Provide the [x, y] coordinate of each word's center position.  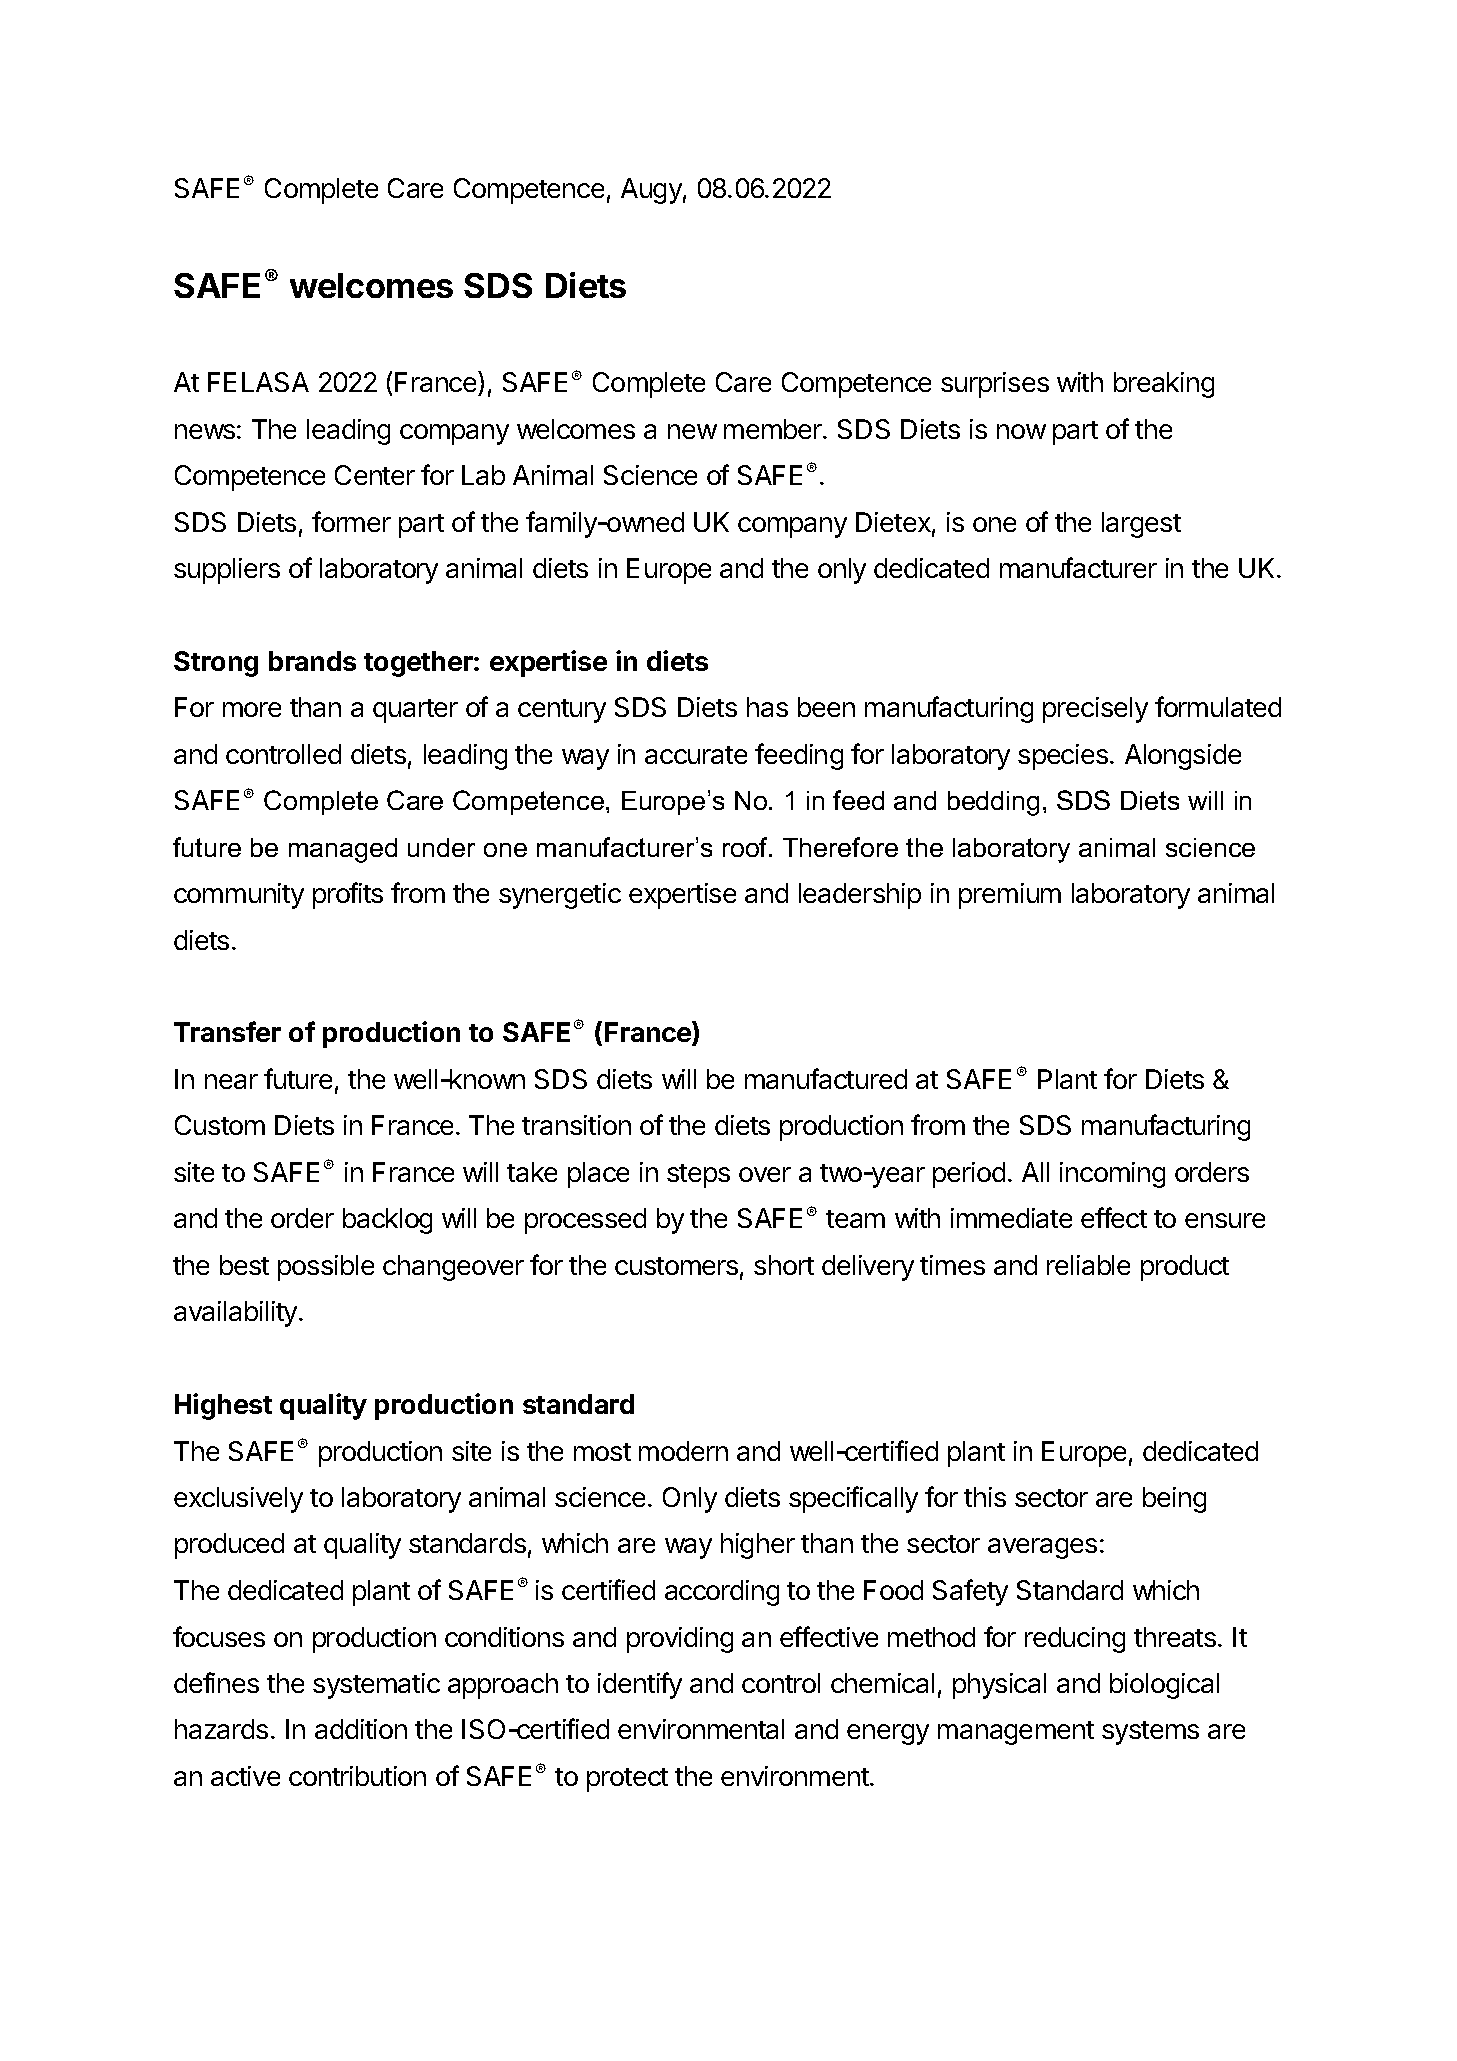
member [774, 429]
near [231, 1081]
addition [361, 1729]
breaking [1164, 385]
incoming [1112, 1175]
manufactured [826, 1078]
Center [375, 475]
